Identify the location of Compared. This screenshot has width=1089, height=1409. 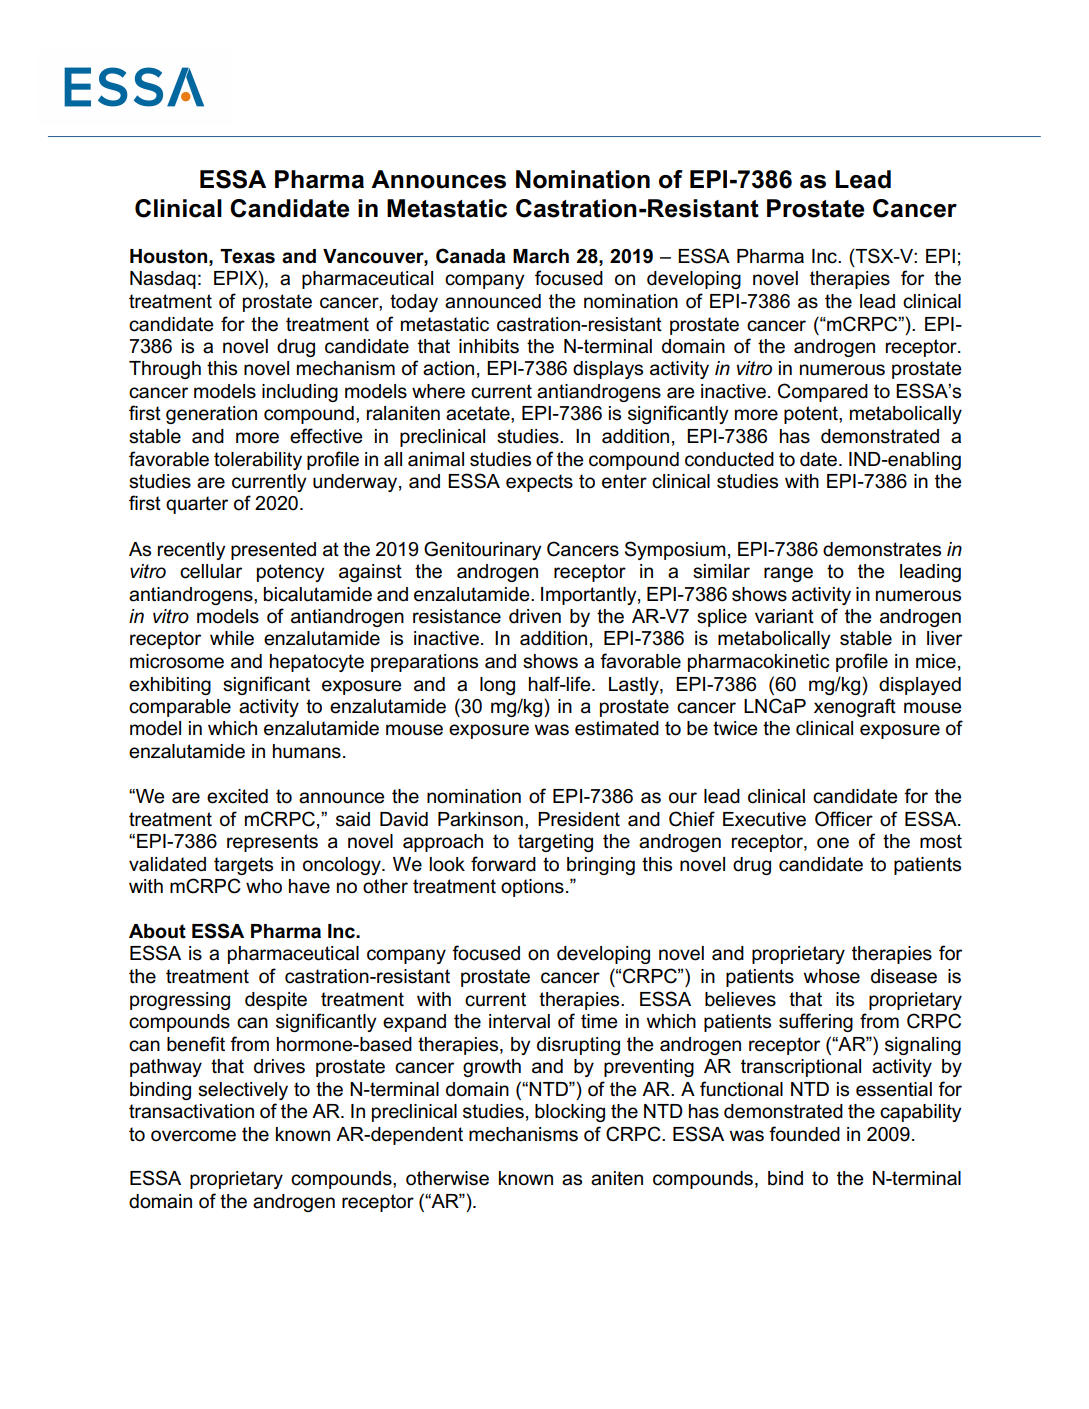
(823, 392).
